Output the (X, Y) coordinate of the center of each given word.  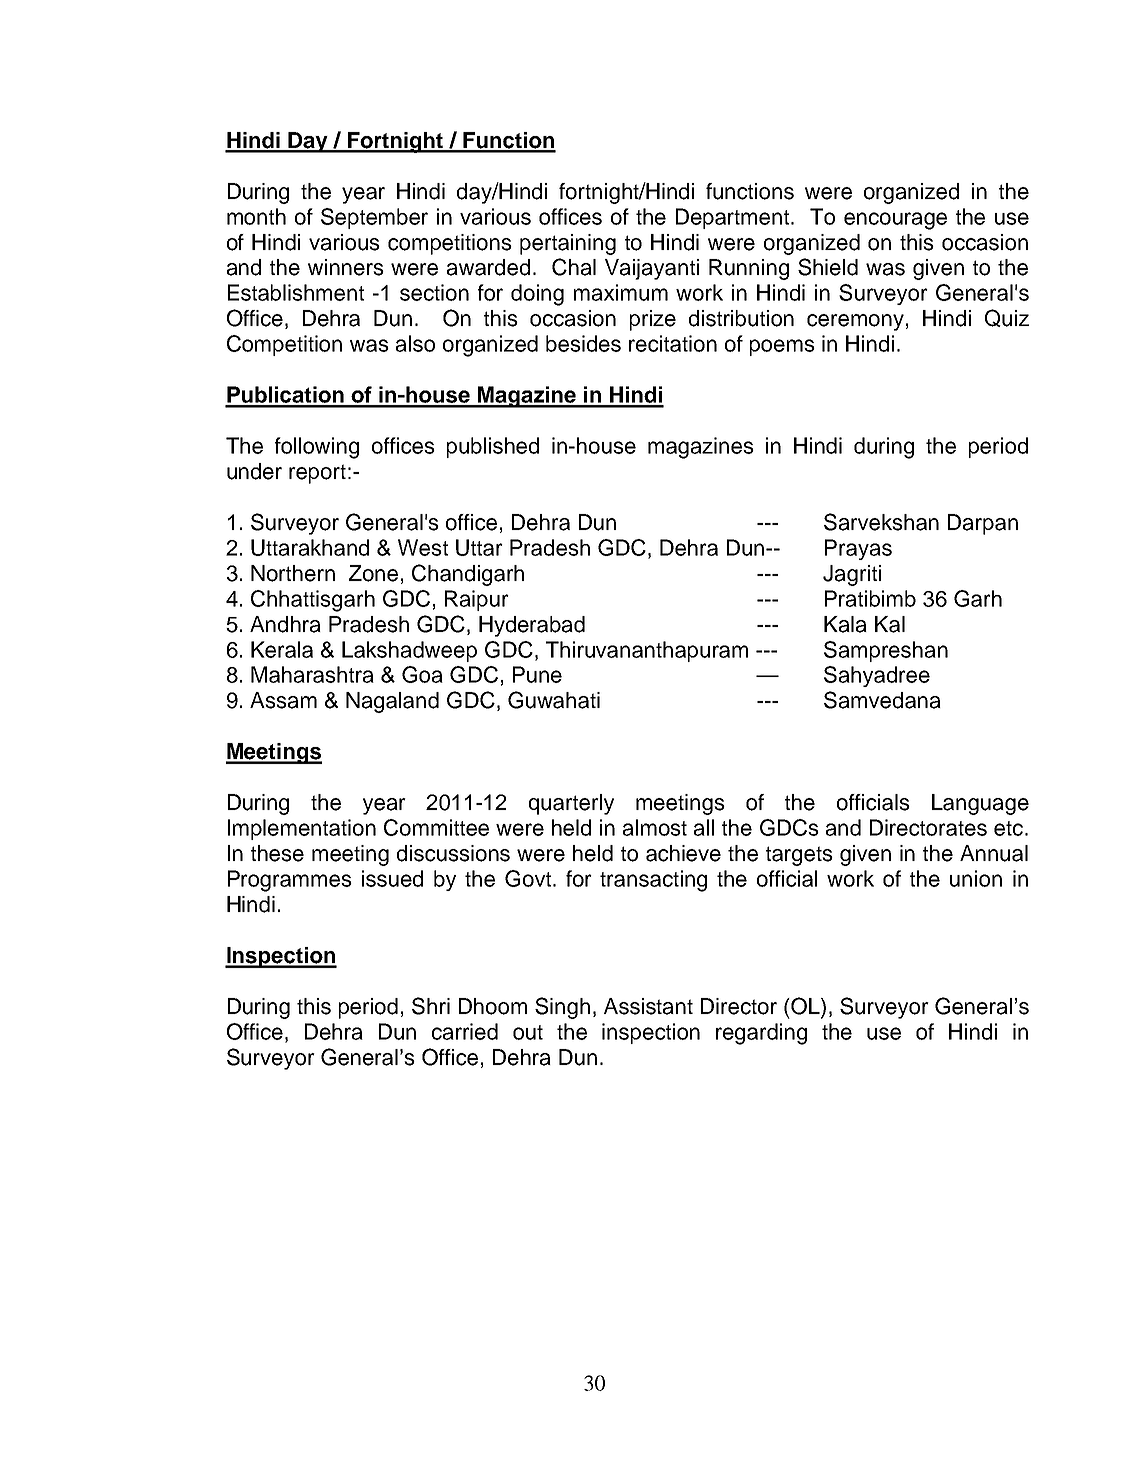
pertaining (568, 244)
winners (346, 267)
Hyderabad (532, 626)
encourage (895, 221)
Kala (845, 624)
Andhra (285, 624)
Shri (431, 1006)
